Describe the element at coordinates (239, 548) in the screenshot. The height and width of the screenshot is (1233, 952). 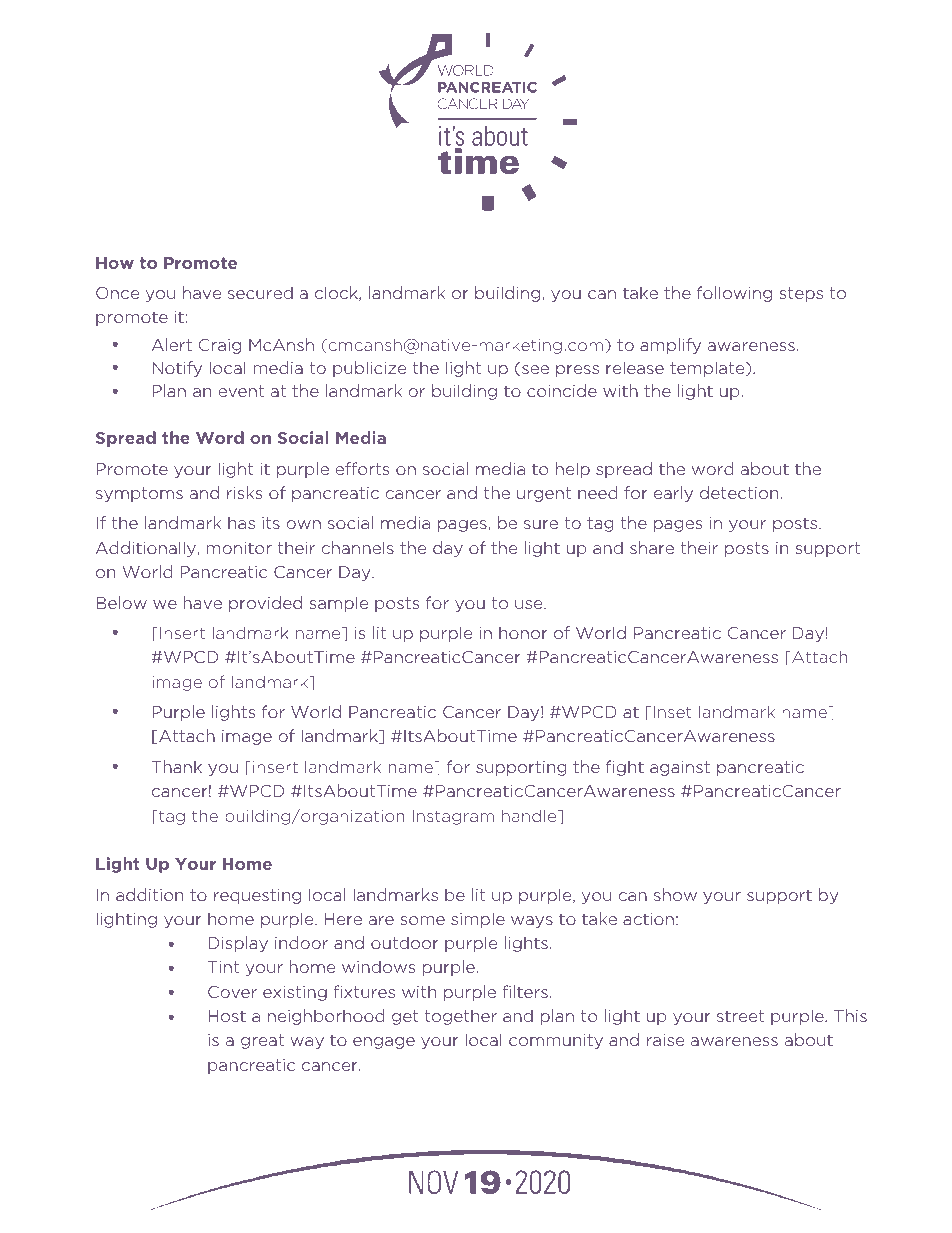
I see `monitor` at that location.
